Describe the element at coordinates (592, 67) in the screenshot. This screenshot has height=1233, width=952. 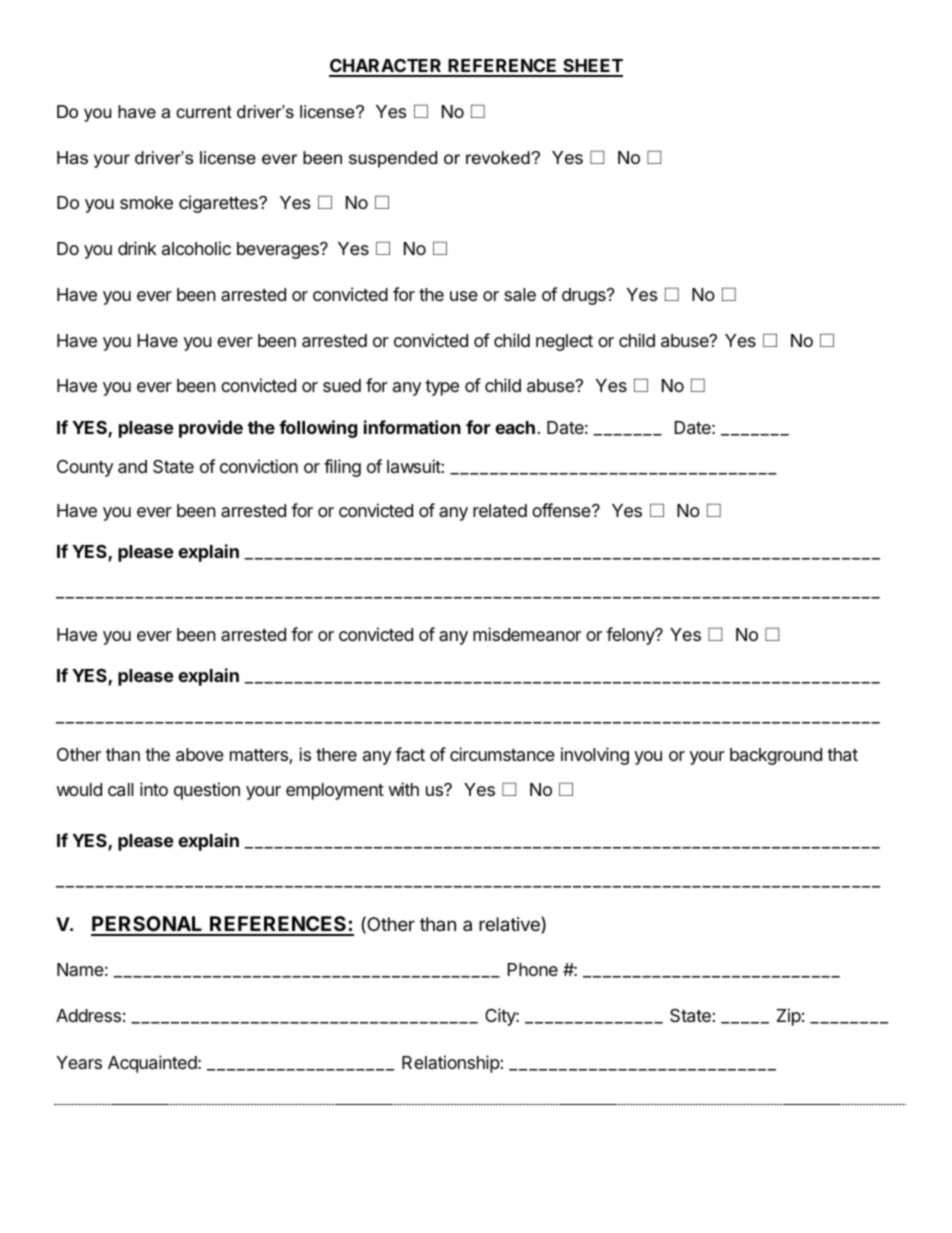
I see `SHEET` at that location.
